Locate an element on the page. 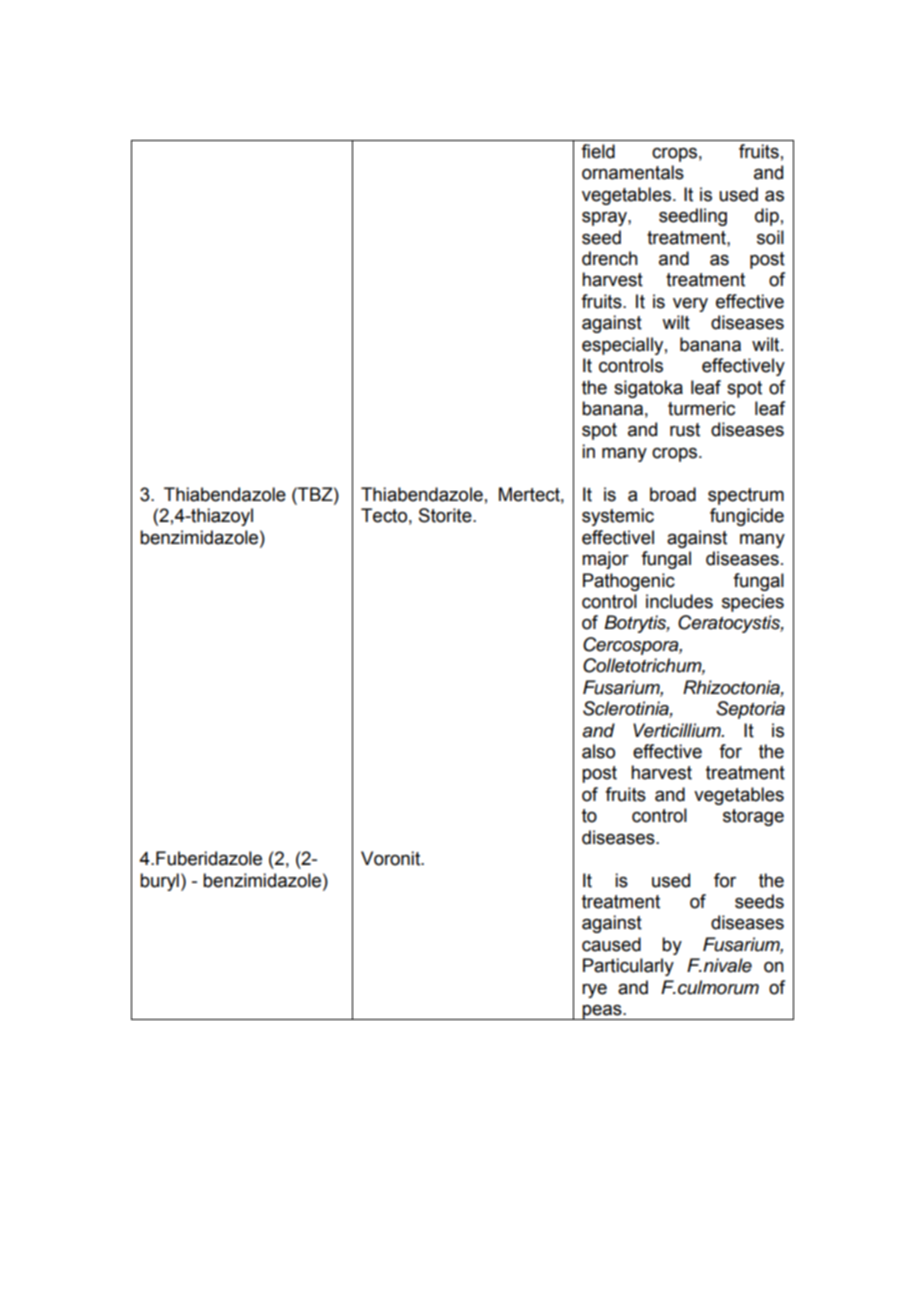  species is located at coordinates (753, 603).
